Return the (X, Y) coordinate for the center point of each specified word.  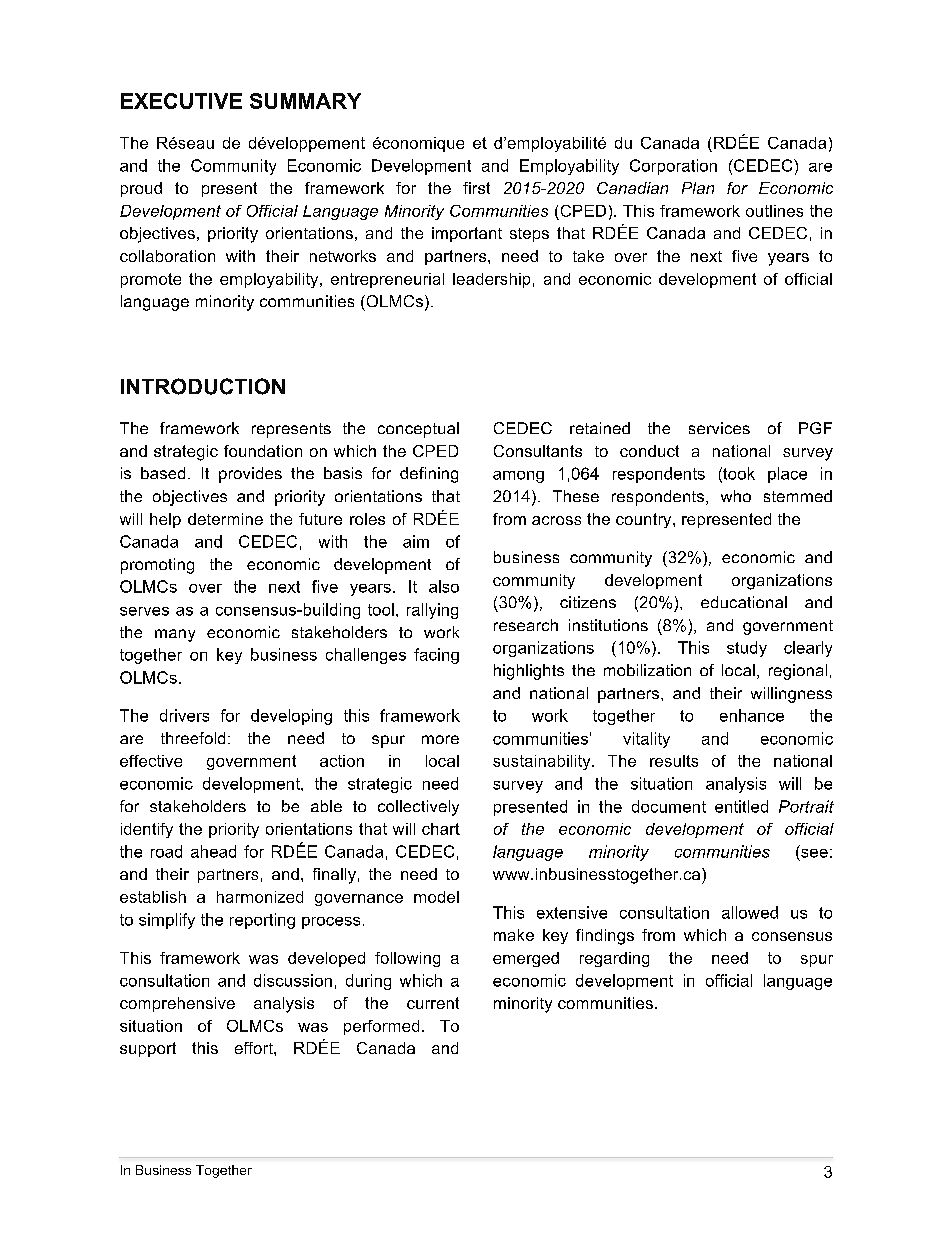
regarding (614, 959)
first (476, 188)
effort (255, 1048)
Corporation (673, 167)
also (444, 586)
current (433, 1003)
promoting (157, 566)
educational (744, 602)
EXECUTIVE (181, 101)
